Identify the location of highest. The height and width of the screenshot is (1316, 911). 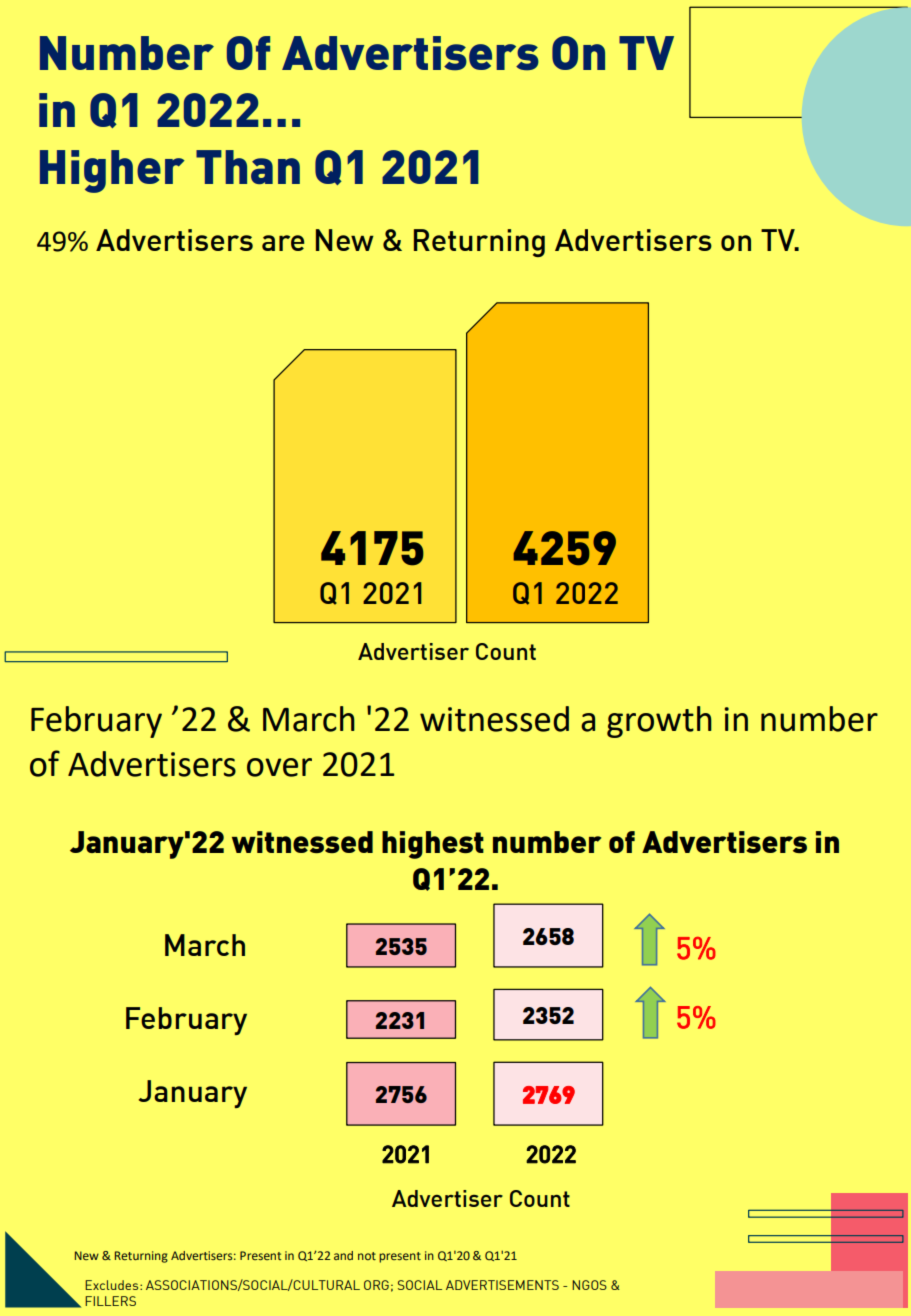
(433, 845).
